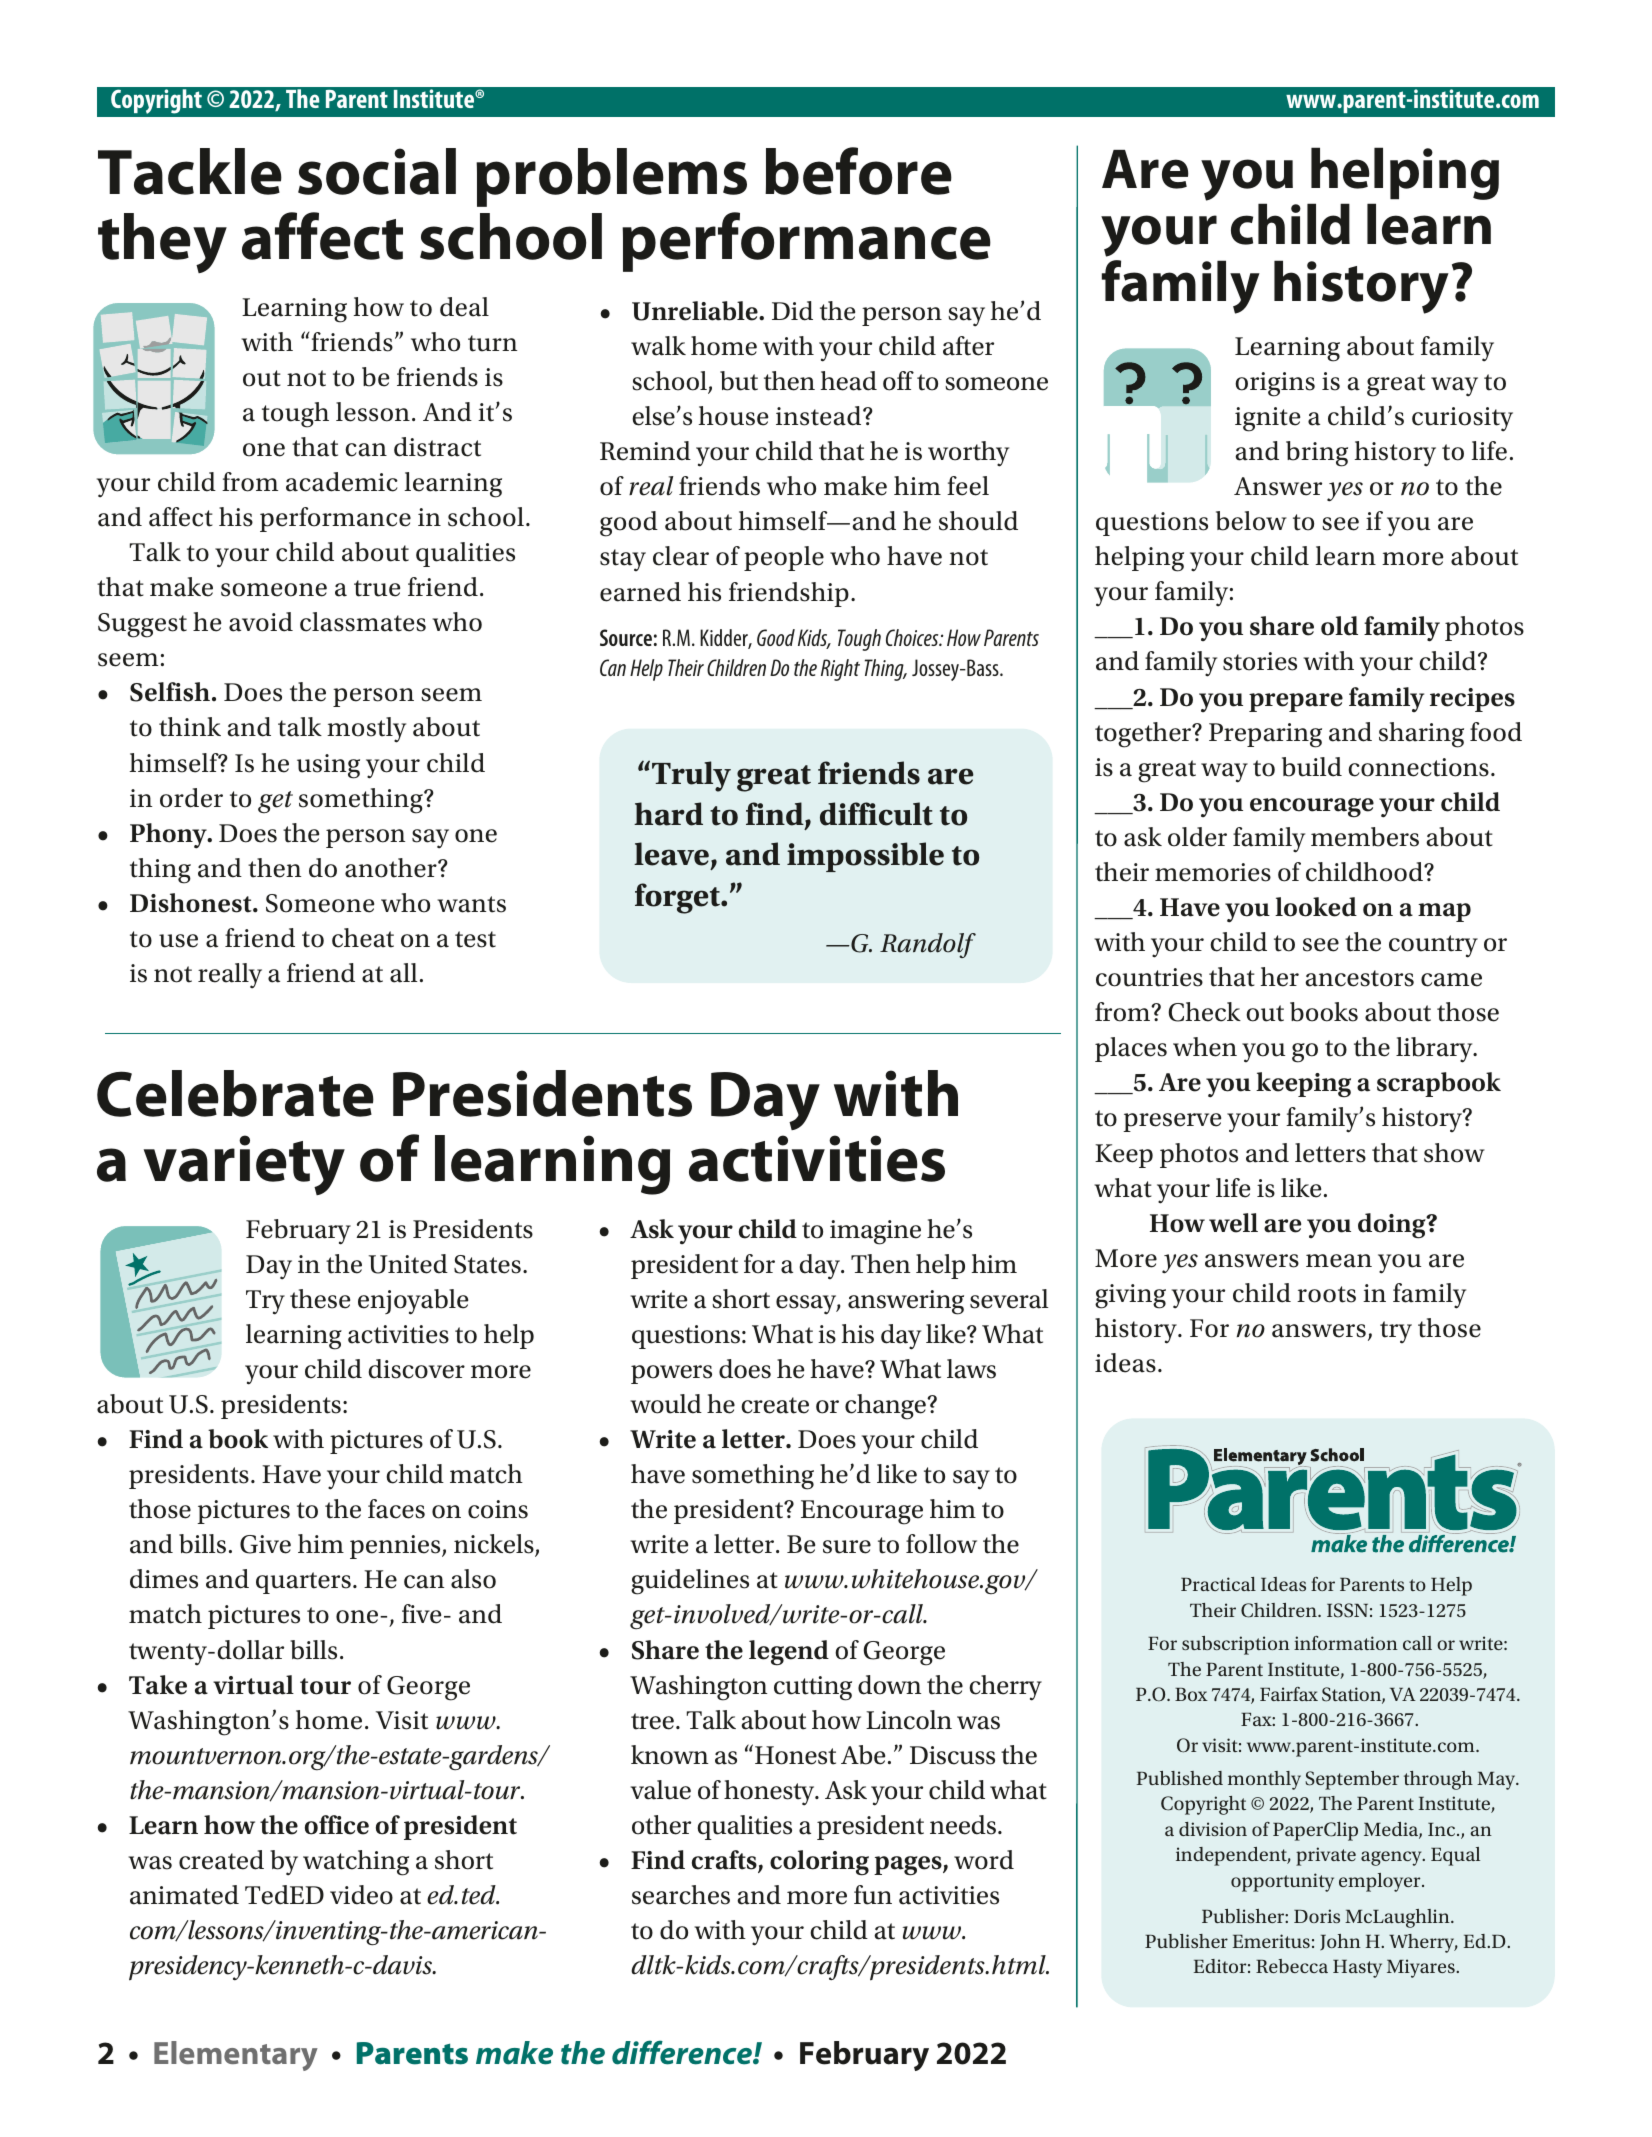  Describe the element at coordinates (1454, 1153) in the image. I see `show` at that location.
